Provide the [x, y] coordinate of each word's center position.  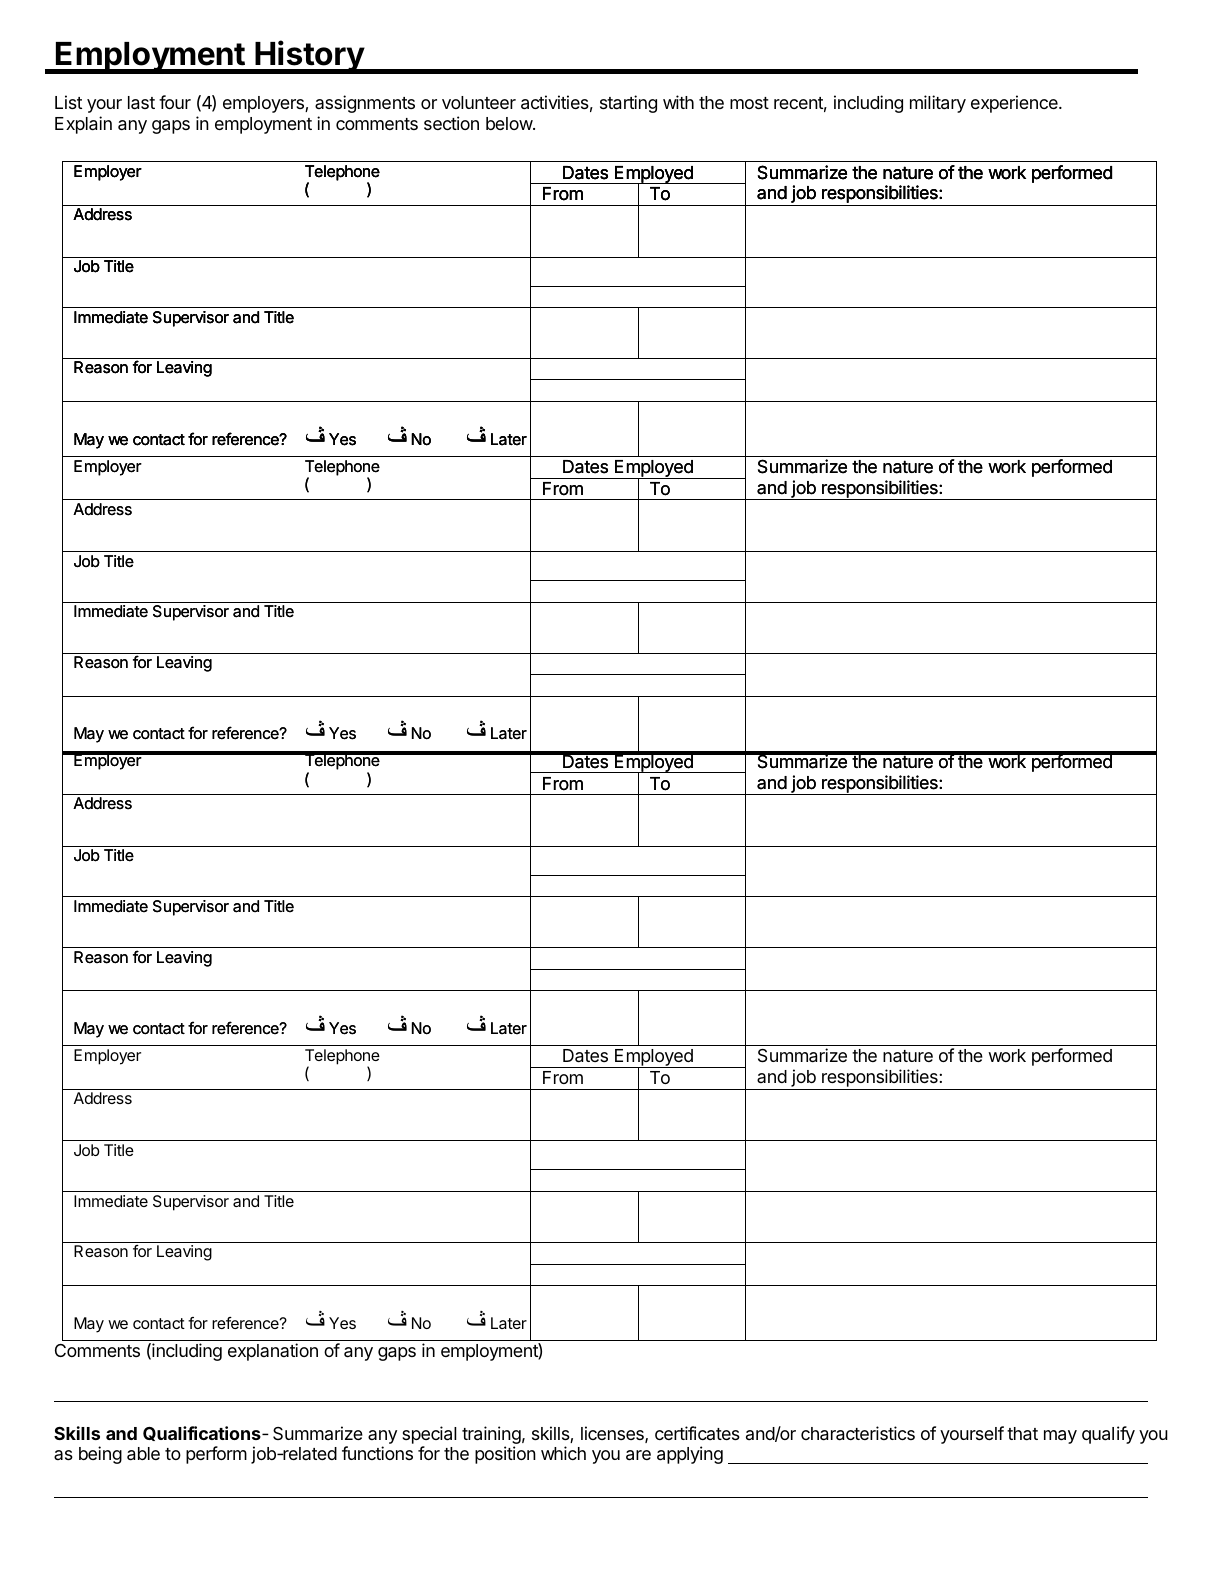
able [143, 1454]
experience [1015, 104]
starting [628, 104]
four [175, 102]
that [1022, 1434]
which [563, 1453]
